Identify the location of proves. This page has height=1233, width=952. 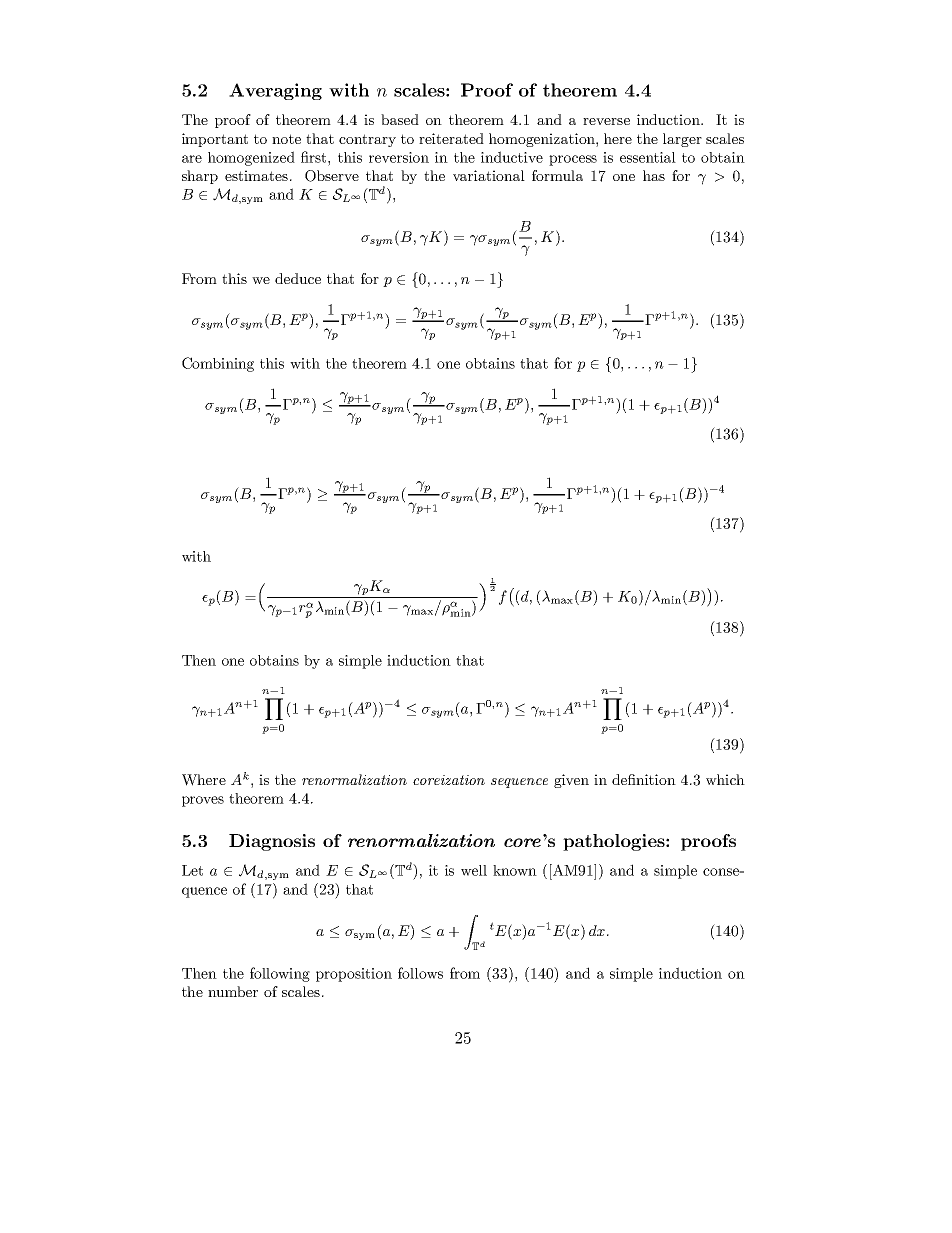
(203, 801).
